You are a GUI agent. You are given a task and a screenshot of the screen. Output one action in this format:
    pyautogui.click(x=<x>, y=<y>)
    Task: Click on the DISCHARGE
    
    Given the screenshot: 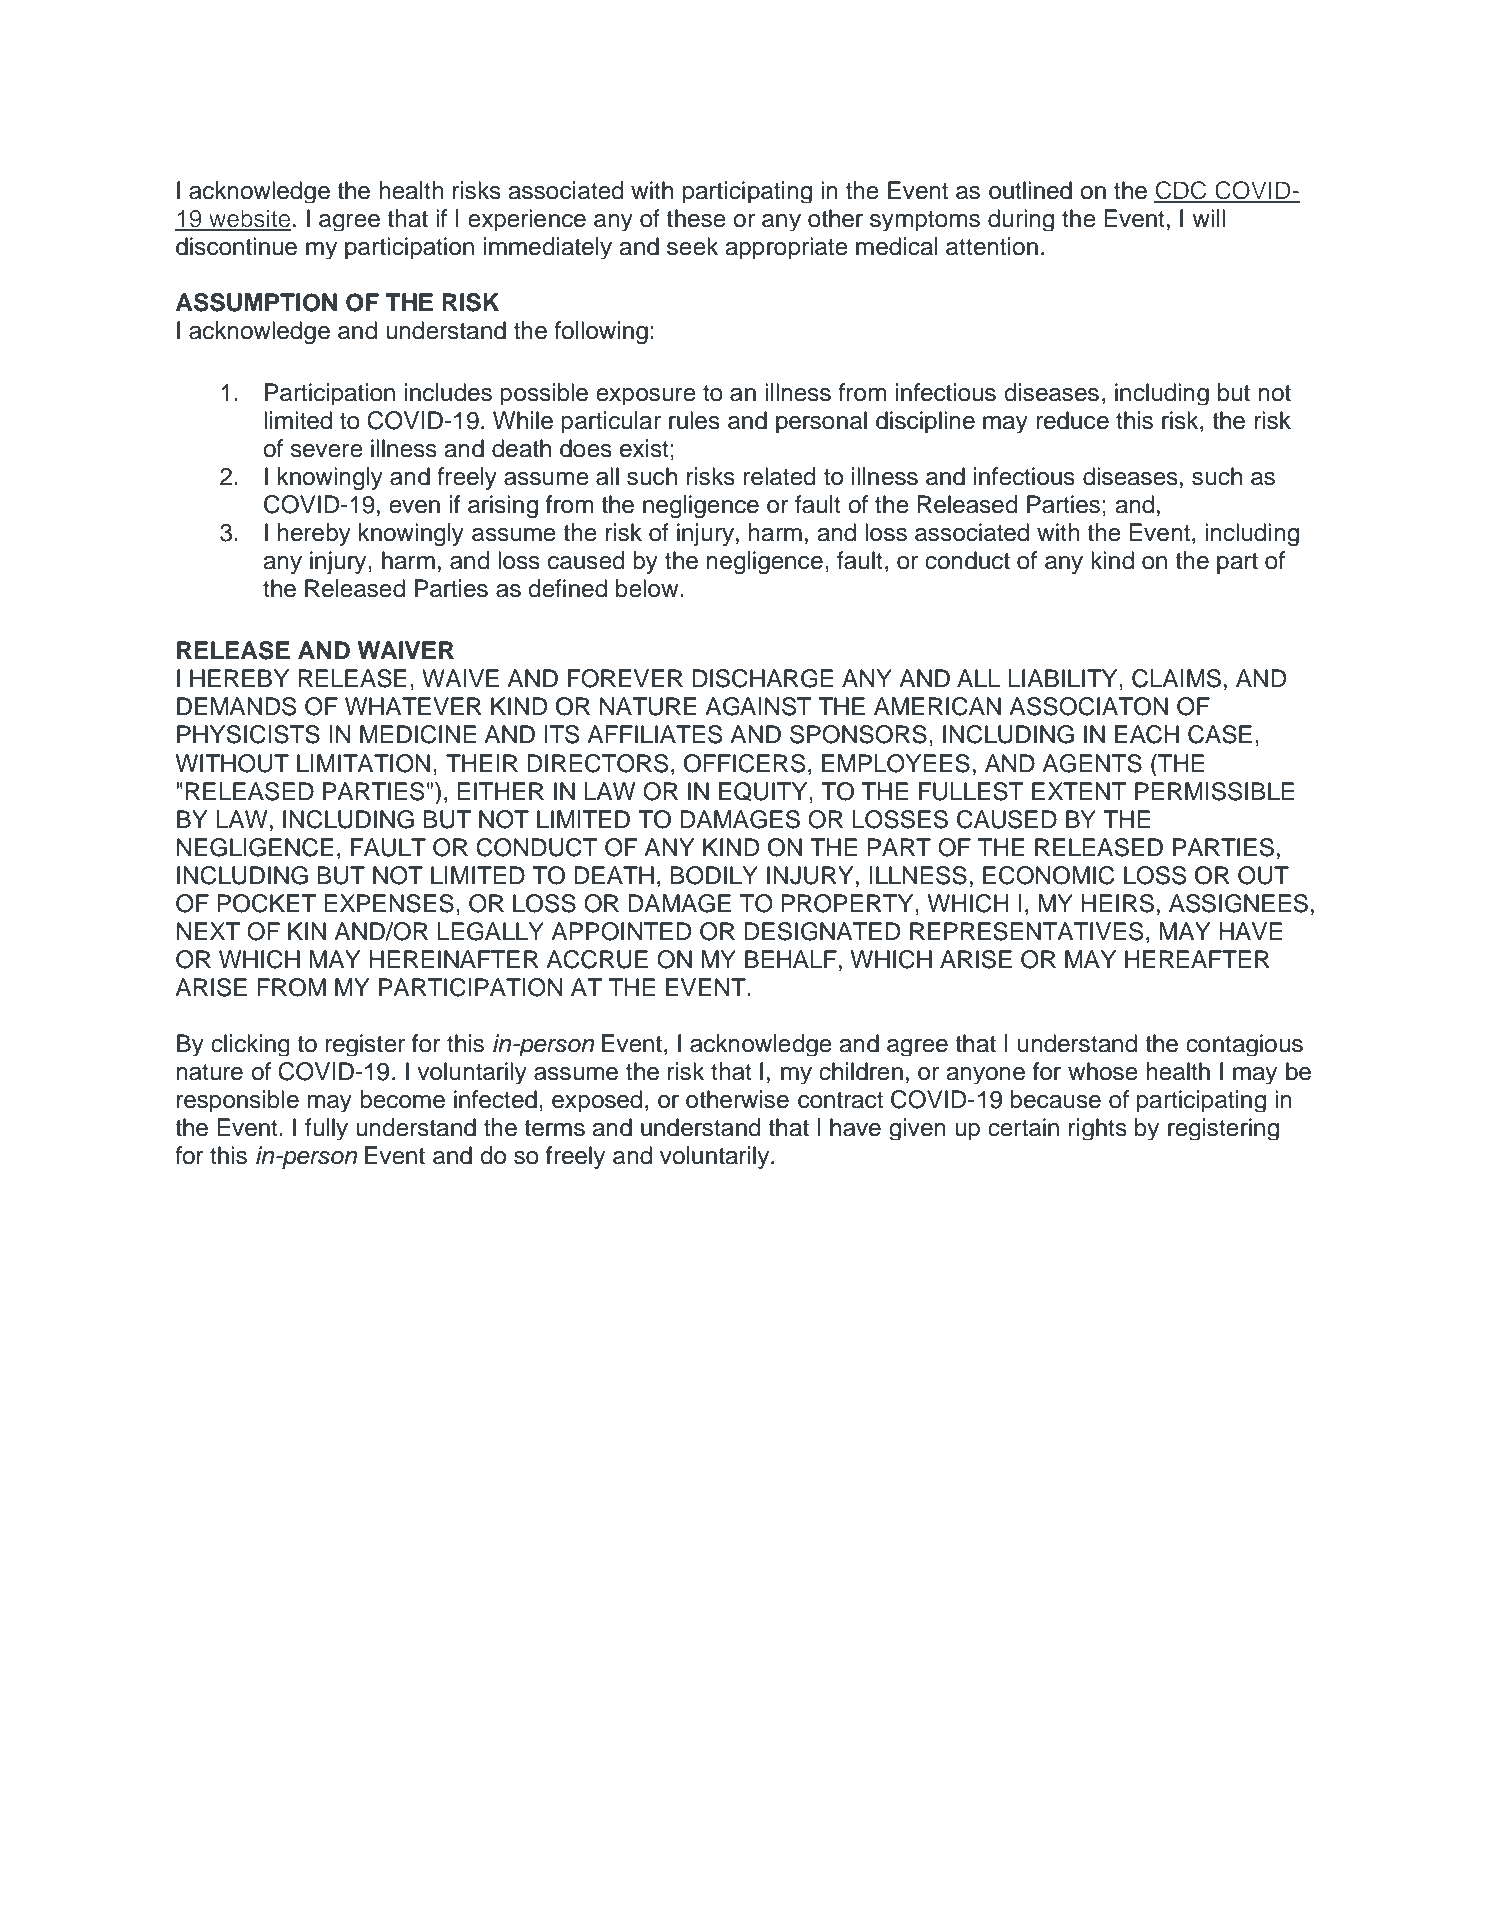 What is the action you would take?
    pyautogui.click(x=763, y=678)
